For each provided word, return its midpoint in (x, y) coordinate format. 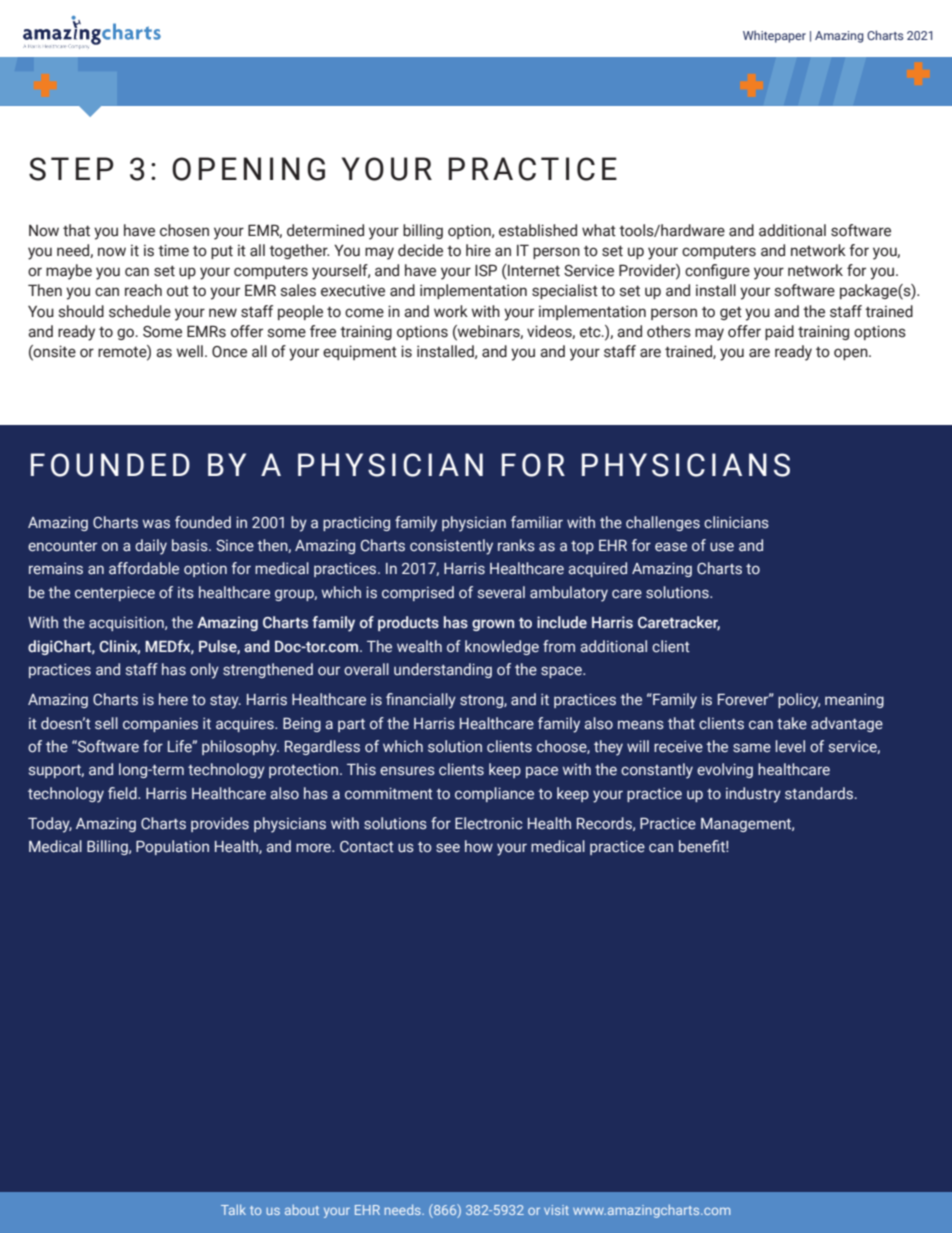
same (752, 748)
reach (143, 290)
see (448, 848)
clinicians (736, 522)
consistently (451, 547)
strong (482, 701)
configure (717, 271)
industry (753, 795)
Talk (233, 1209)
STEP (71, 169)
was (156, 524)
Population (172, 847)
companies (160, 724)
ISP (486, 270)
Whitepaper (774, 36)
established (538, 230)
